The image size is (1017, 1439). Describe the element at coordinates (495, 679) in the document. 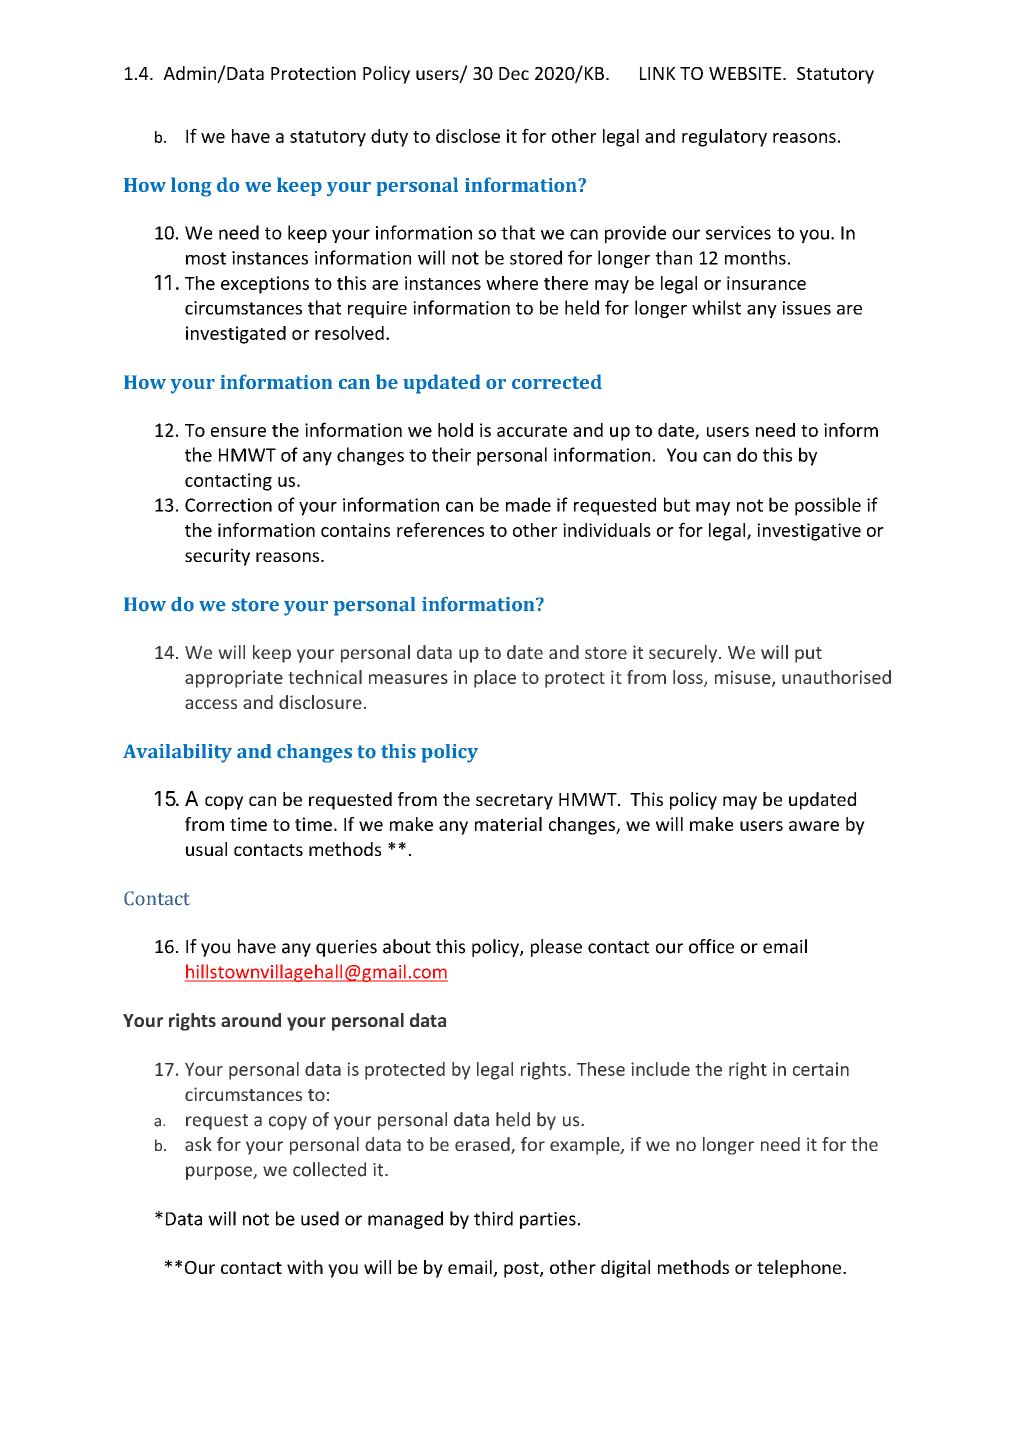

I see `place` at that location.
